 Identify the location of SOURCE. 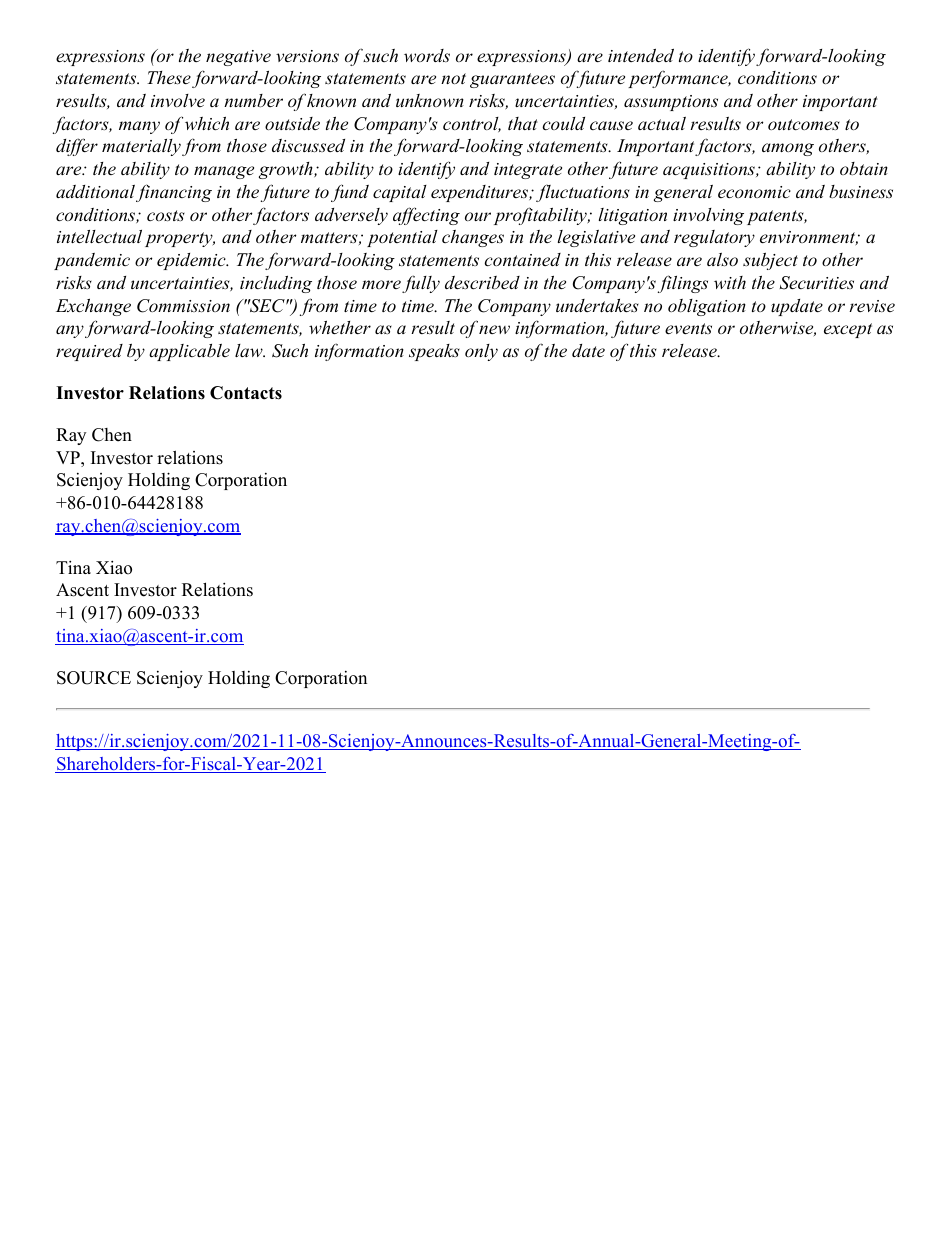
(94, 678).
